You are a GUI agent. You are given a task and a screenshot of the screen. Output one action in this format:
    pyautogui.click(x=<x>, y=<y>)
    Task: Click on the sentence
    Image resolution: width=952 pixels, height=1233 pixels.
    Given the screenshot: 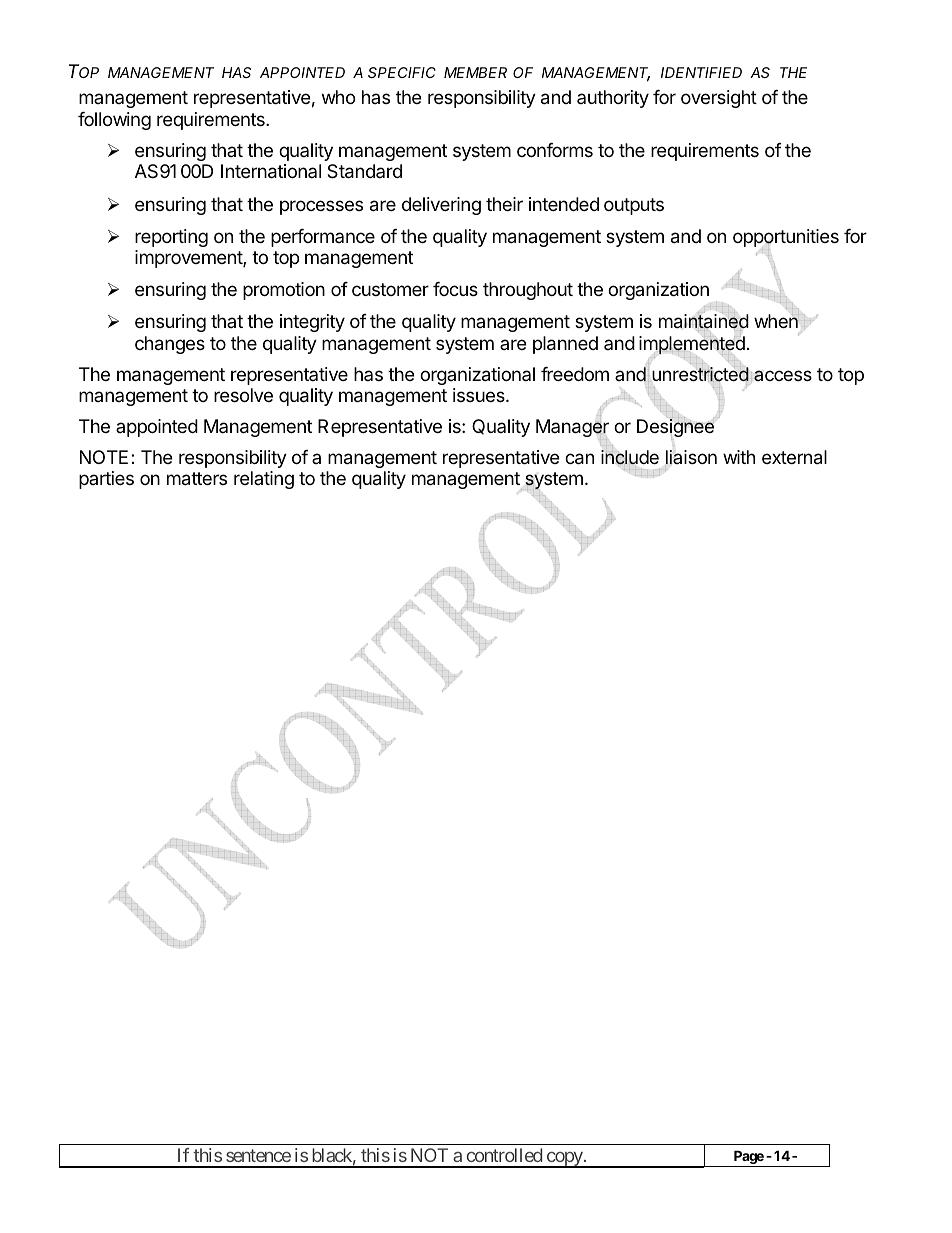 What is the action you would take?
    pyautogui.click(x=258, y=1155)
